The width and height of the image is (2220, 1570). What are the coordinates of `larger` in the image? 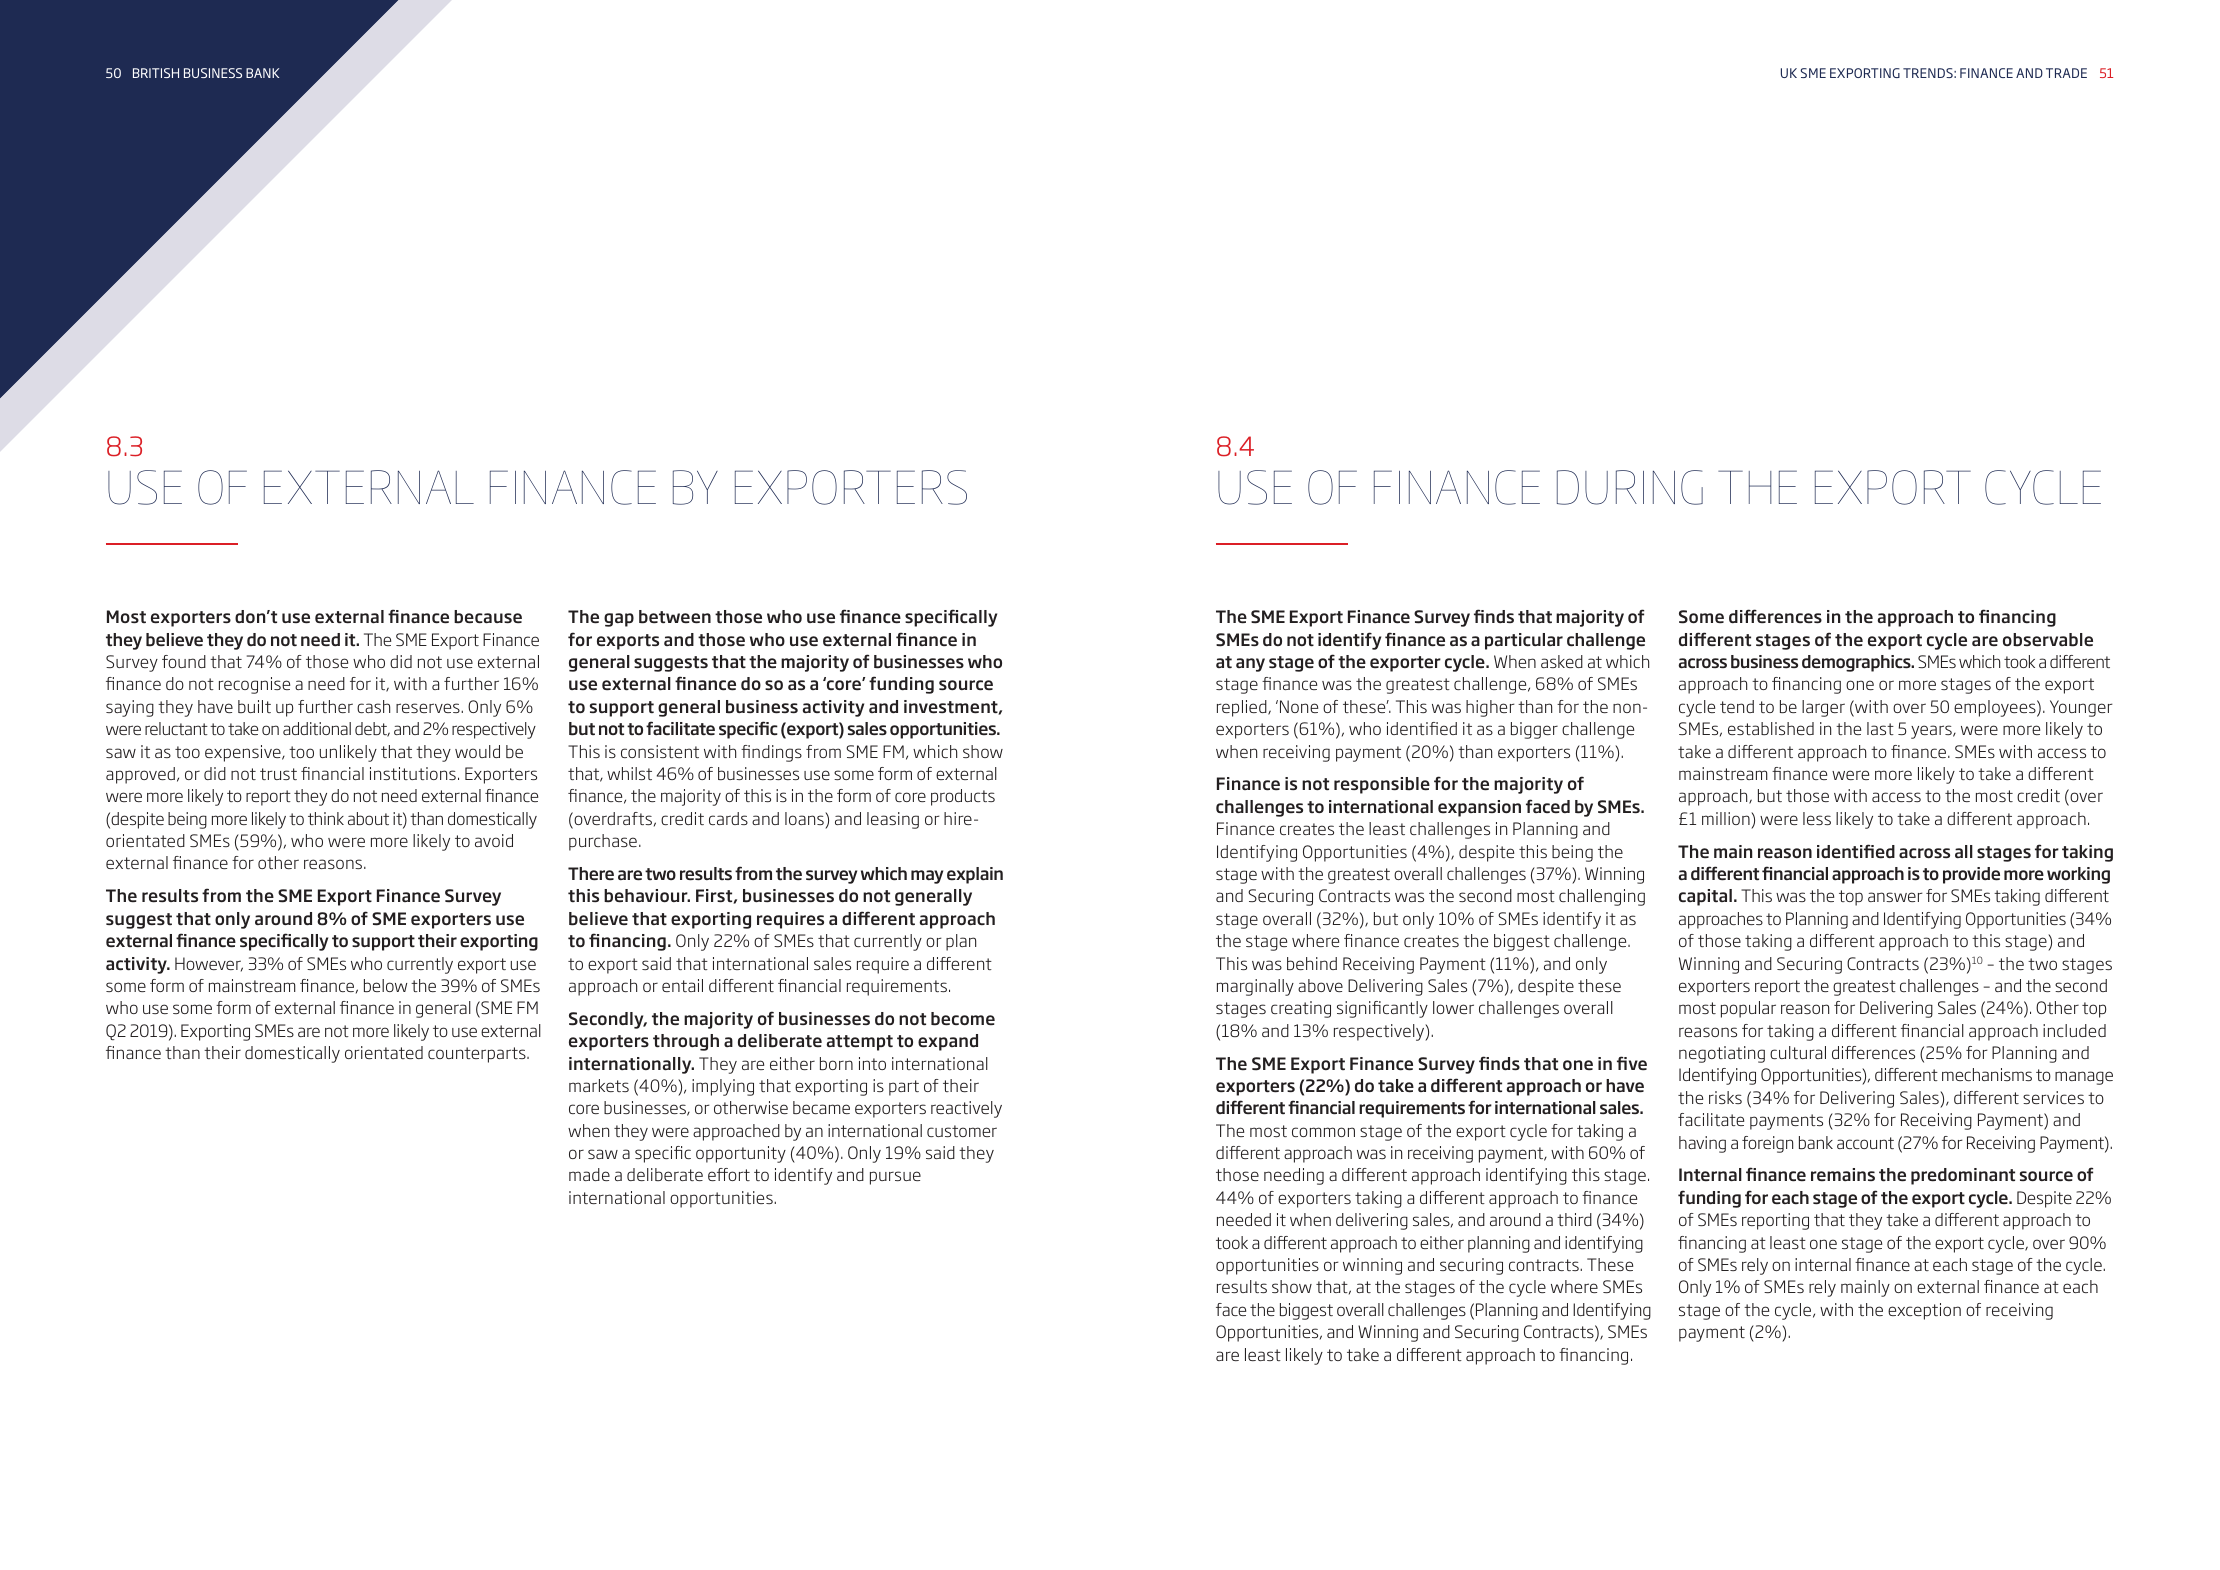 It's located at (1823, 708).
